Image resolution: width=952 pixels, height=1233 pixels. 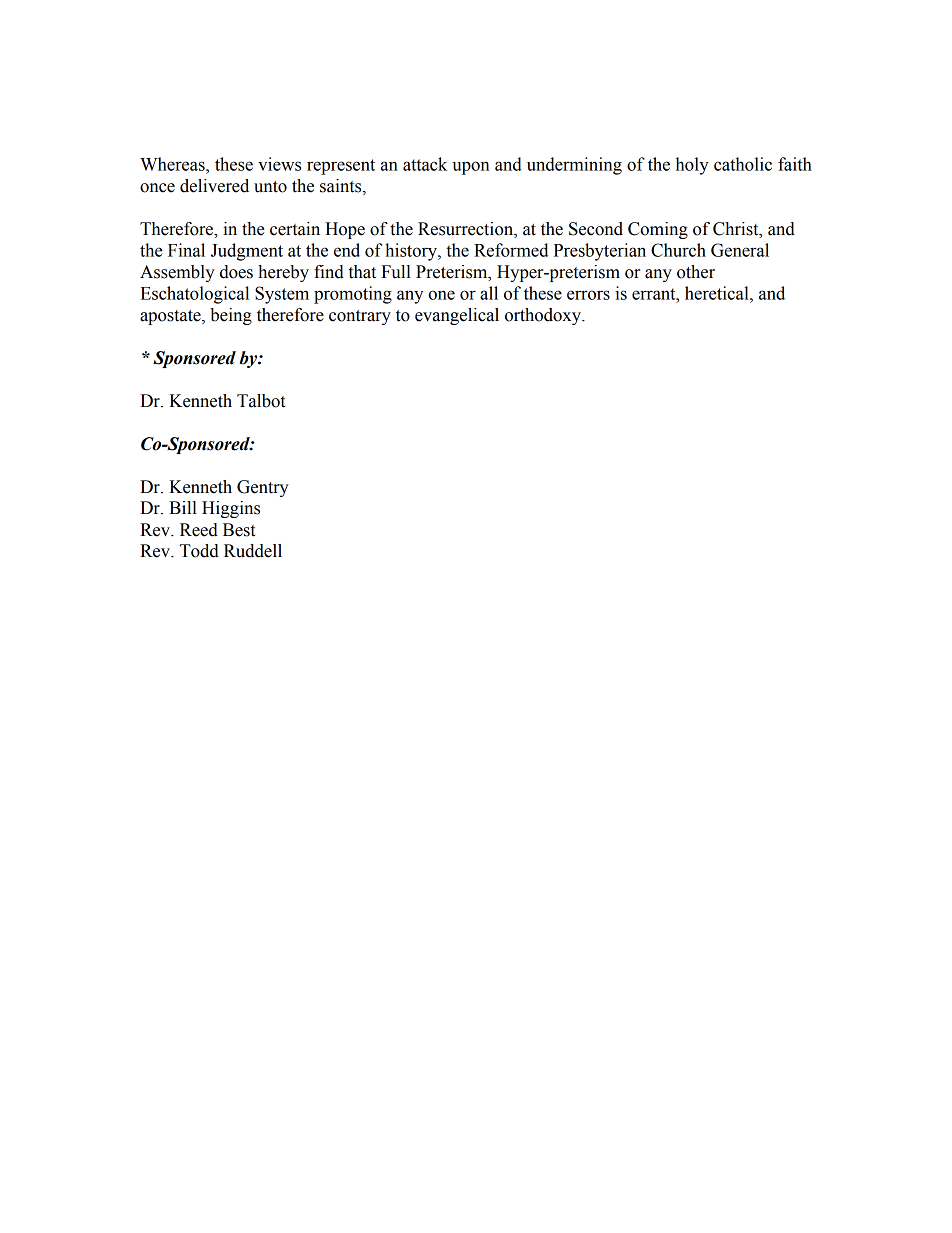 What do you see at coordinates (718, 293) in the screenshot?
I see `heretical` at bounding box center [718, 293].
